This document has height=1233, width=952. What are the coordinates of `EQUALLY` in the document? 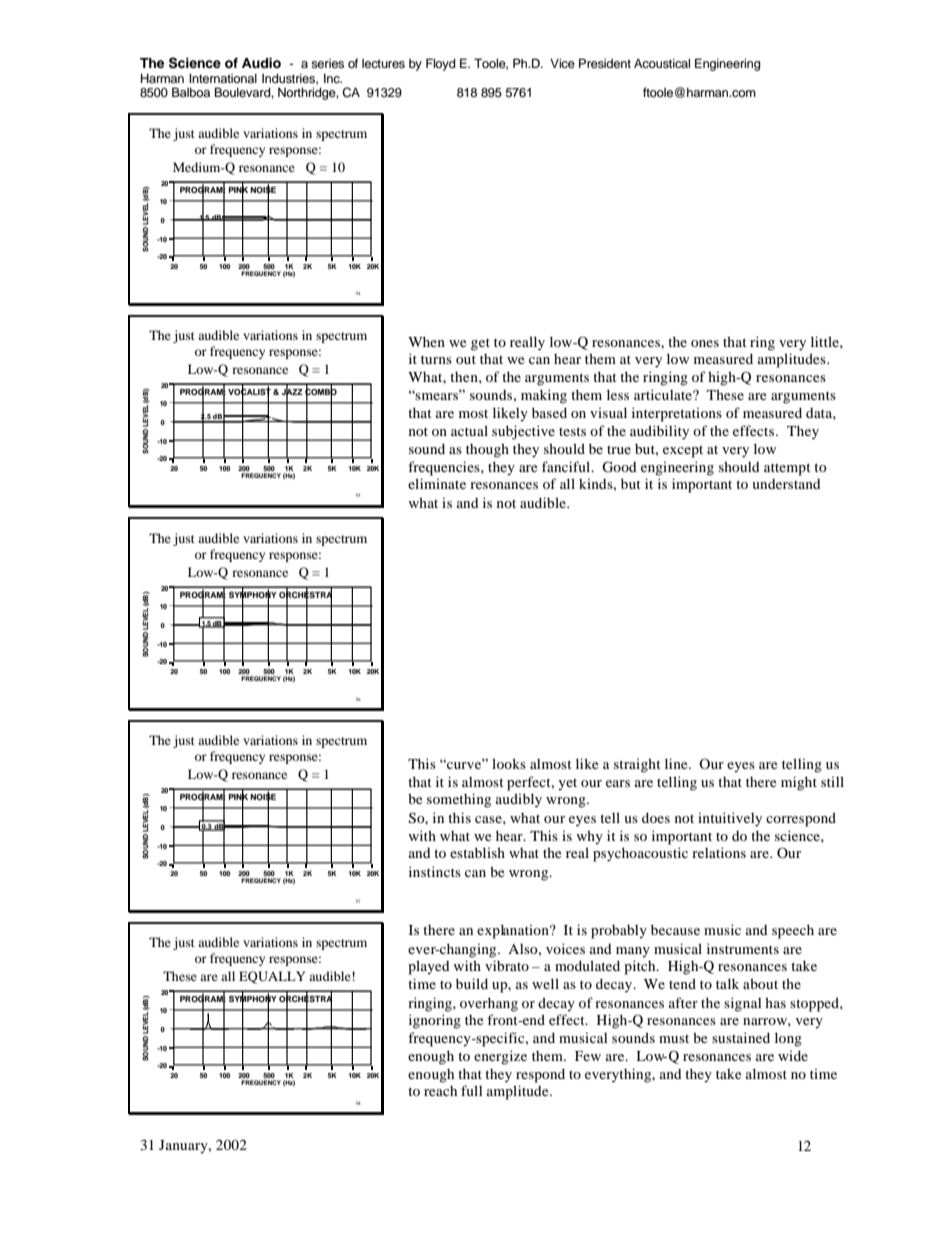 It's located at (272, 977).
